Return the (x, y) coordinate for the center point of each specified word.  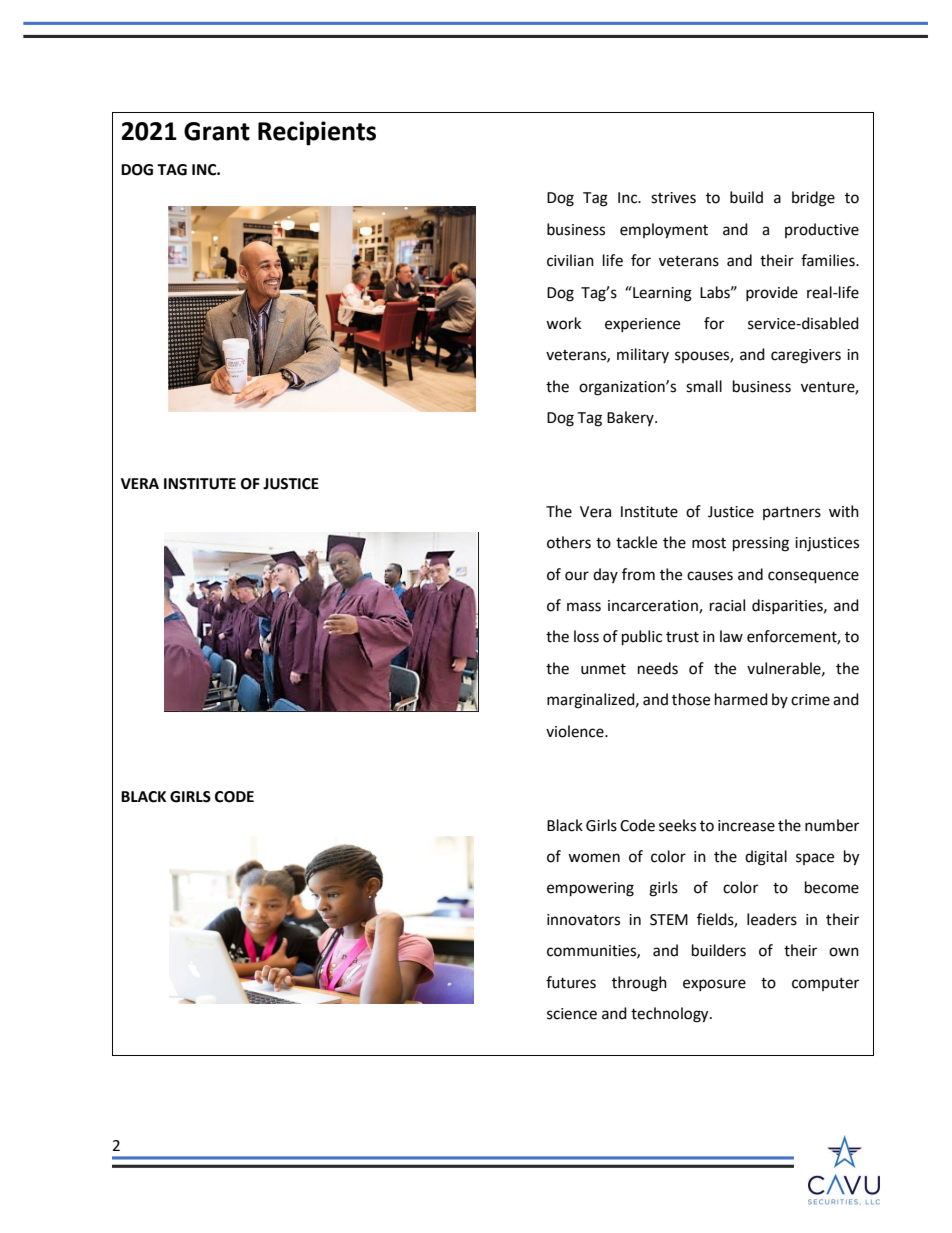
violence (576, 731)
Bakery (631, 418)
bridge (813, 199)
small (704, 386)
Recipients (317, 133)
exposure (714, 985)
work (563, 323)
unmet (603, 669)
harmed (741, 699)
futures (571, 982)
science (572, 1014)
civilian (570, 260)
